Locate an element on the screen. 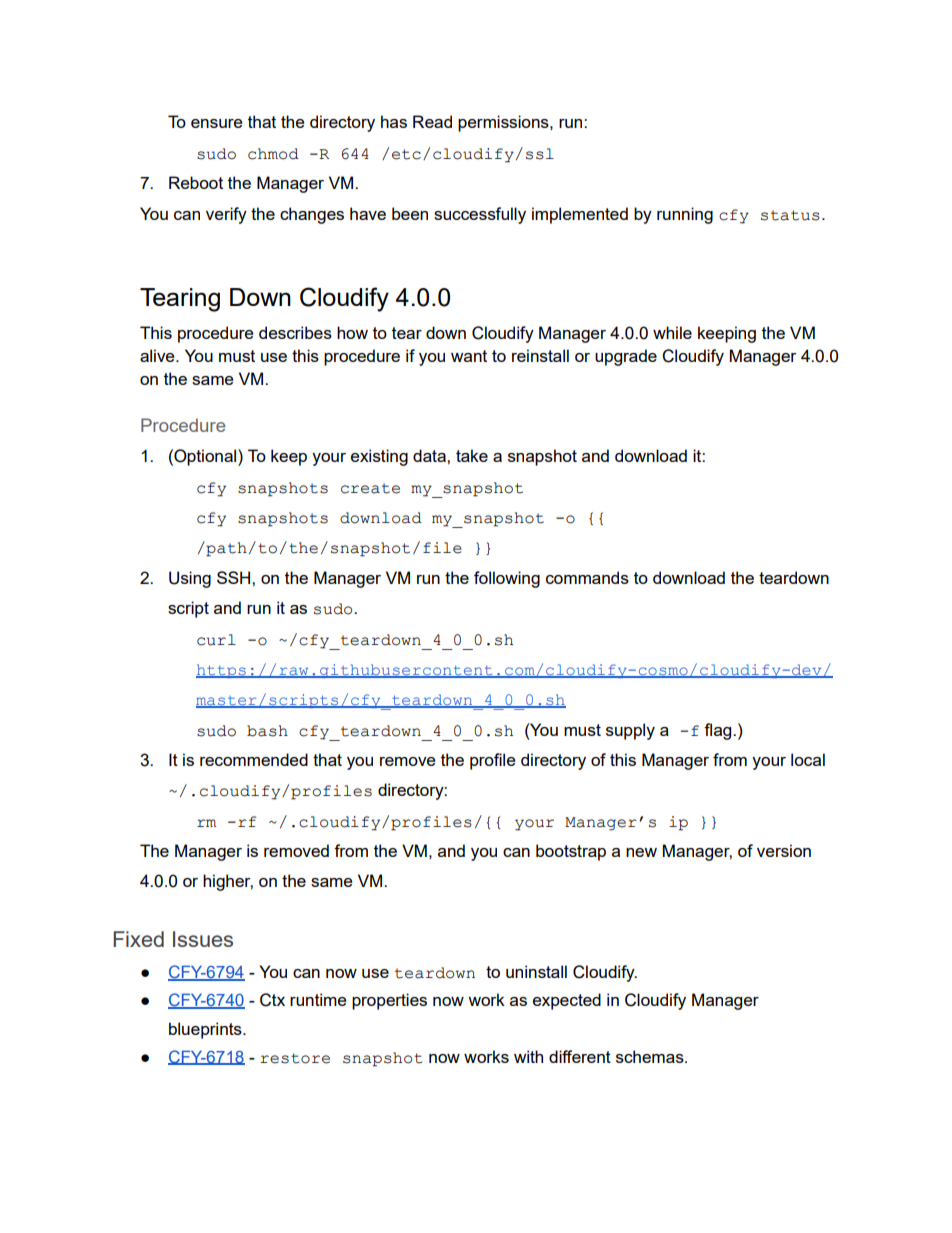  commands is located at coordinates (587, 577).
